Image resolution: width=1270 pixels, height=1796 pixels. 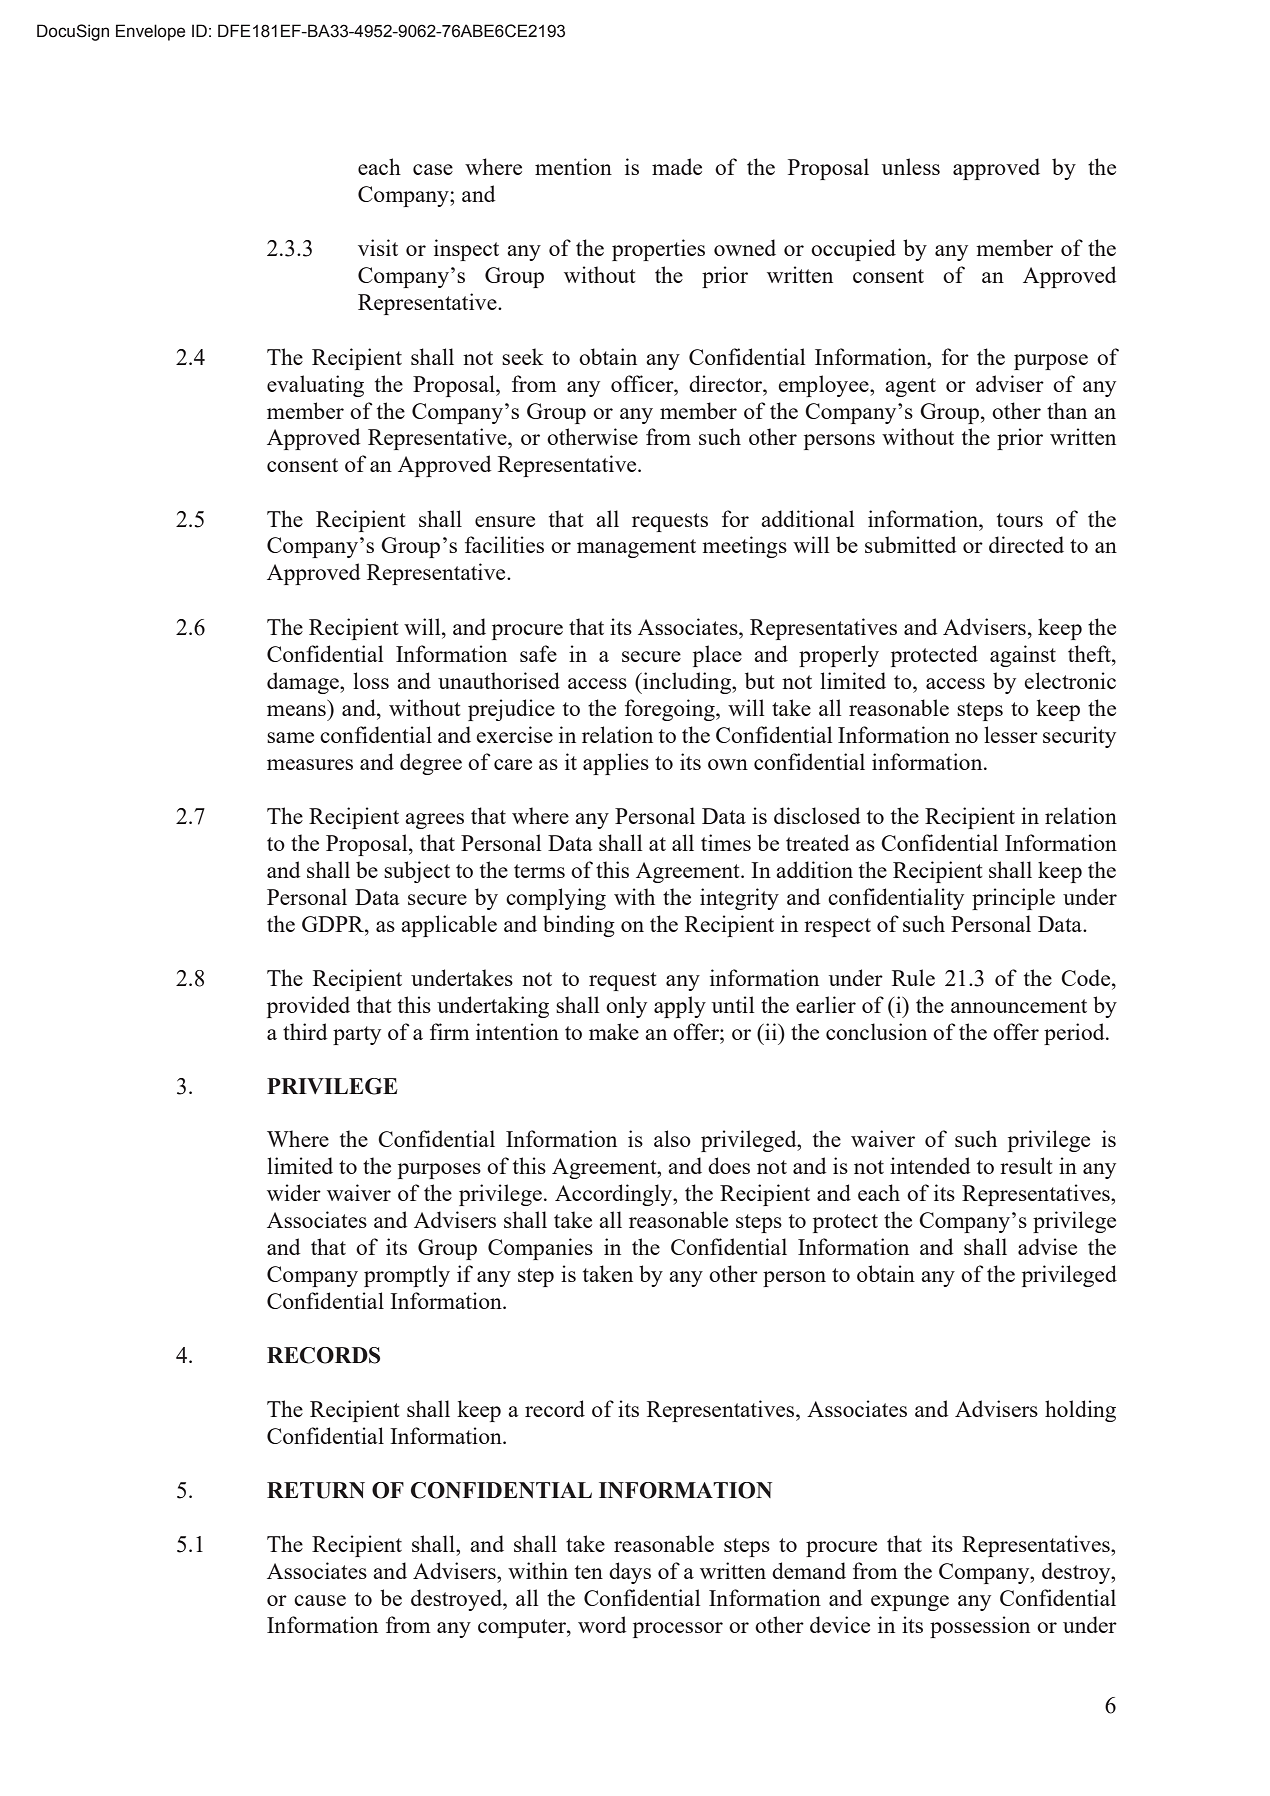 I want to click on cause, so click(x=320, y=1600).
